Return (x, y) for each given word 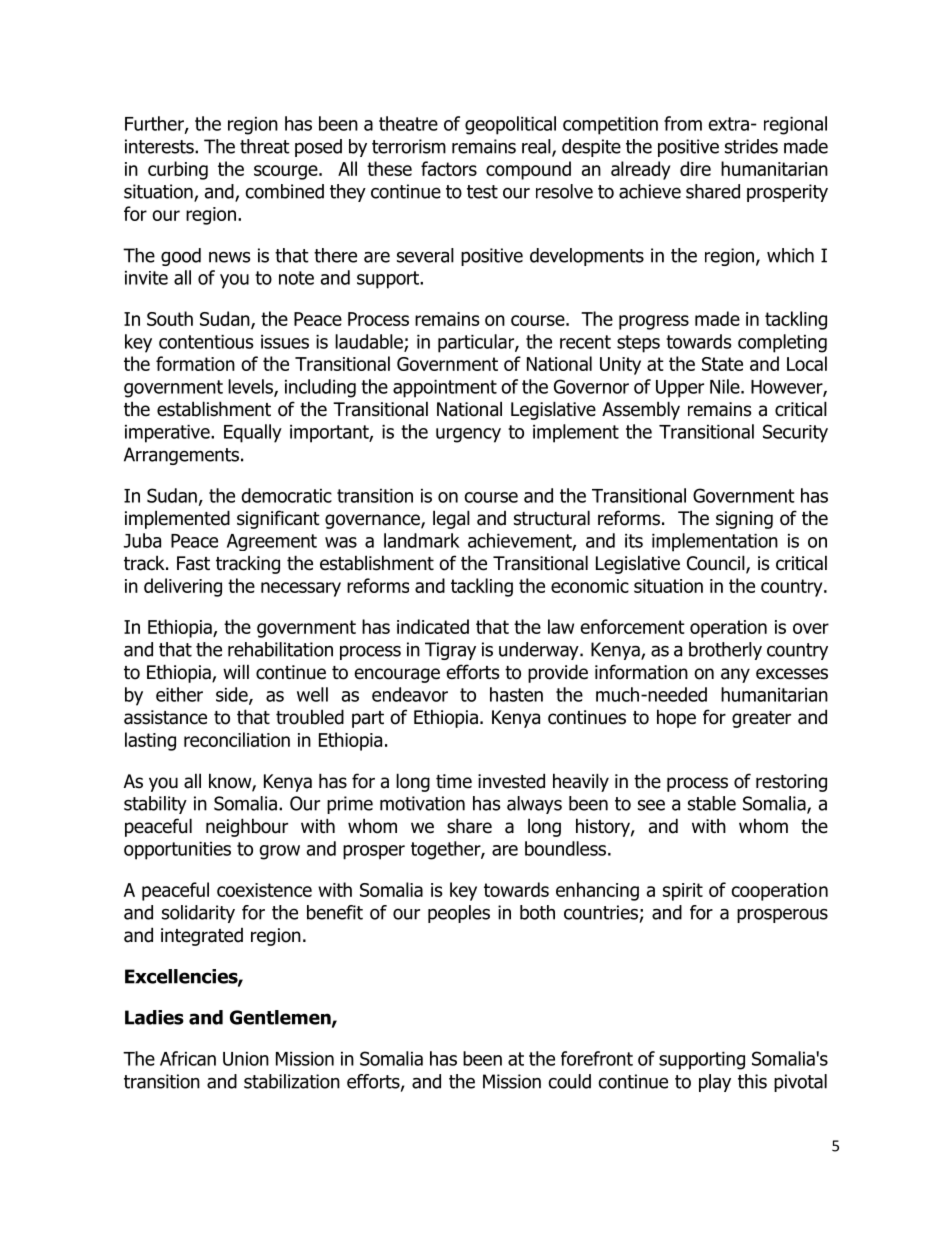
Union (246, 1059)
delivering (183, 587)
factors (449, 168)
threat (265, 146)
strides (751, 146)
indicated (433, 626)
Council (717, 564)
